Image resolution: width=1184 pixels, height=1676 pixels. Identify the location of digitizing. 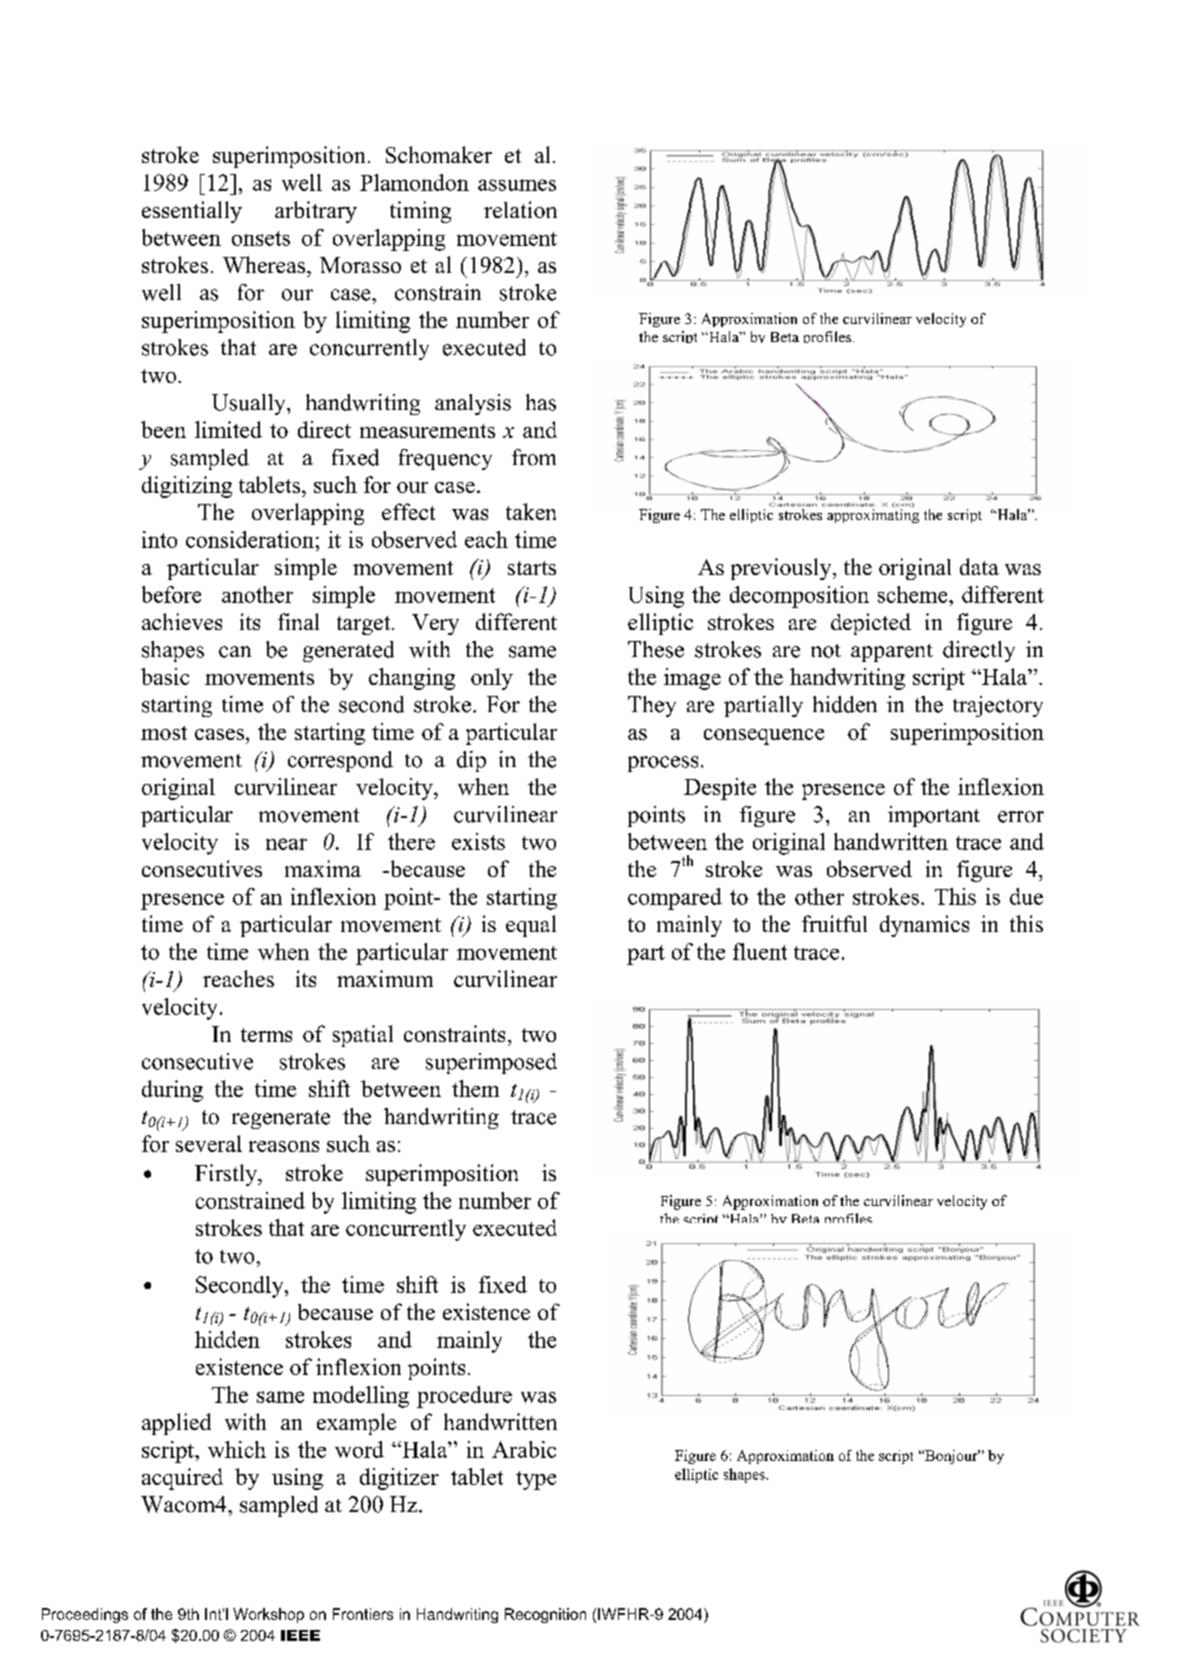
(187, 487).
